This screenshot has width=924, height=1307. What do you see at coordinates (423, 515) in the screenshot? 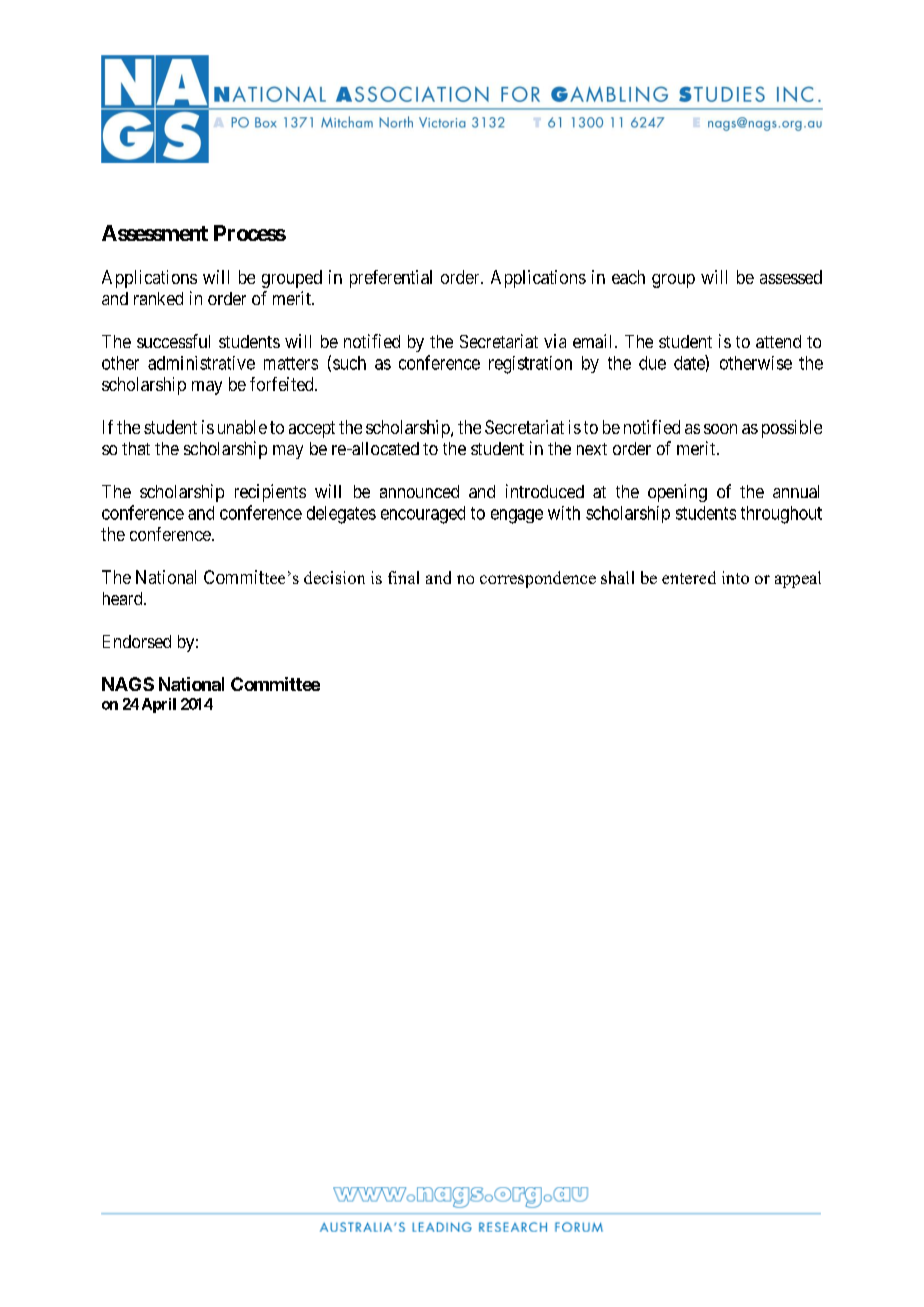
I see `encouraged` at bounding box center [423, 515].
